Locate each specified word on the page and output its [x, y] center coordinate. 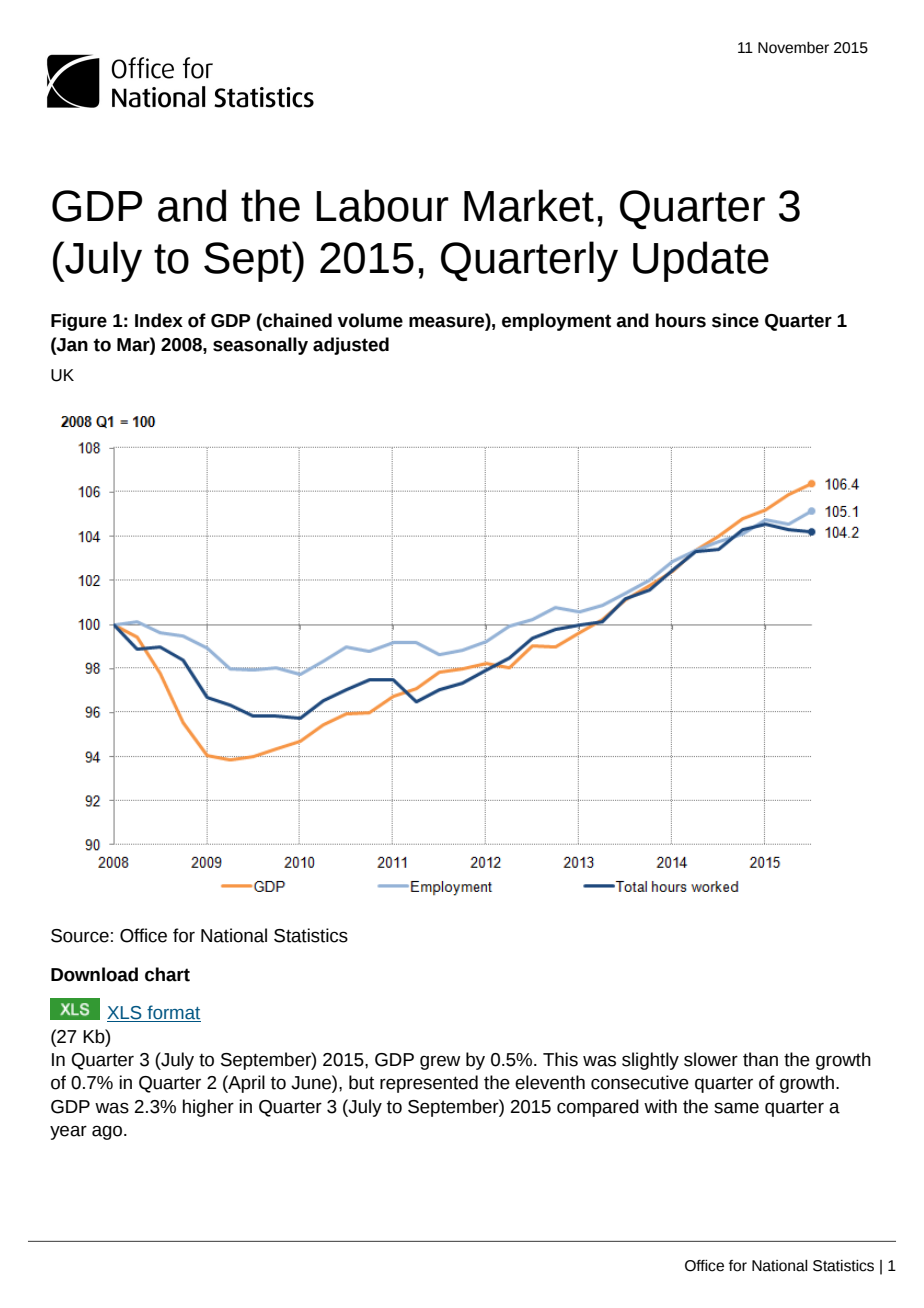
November [793, 48]
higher [208, 1108]
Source [80, 936]
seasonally [260, 346]
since [735, 320]
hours [681, 320]
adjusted [351, 346]
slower [711, 1059]
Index [159, 320]
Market [529, 205]
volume [370, 320]
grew [440, 1062]
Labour [382, 205]
